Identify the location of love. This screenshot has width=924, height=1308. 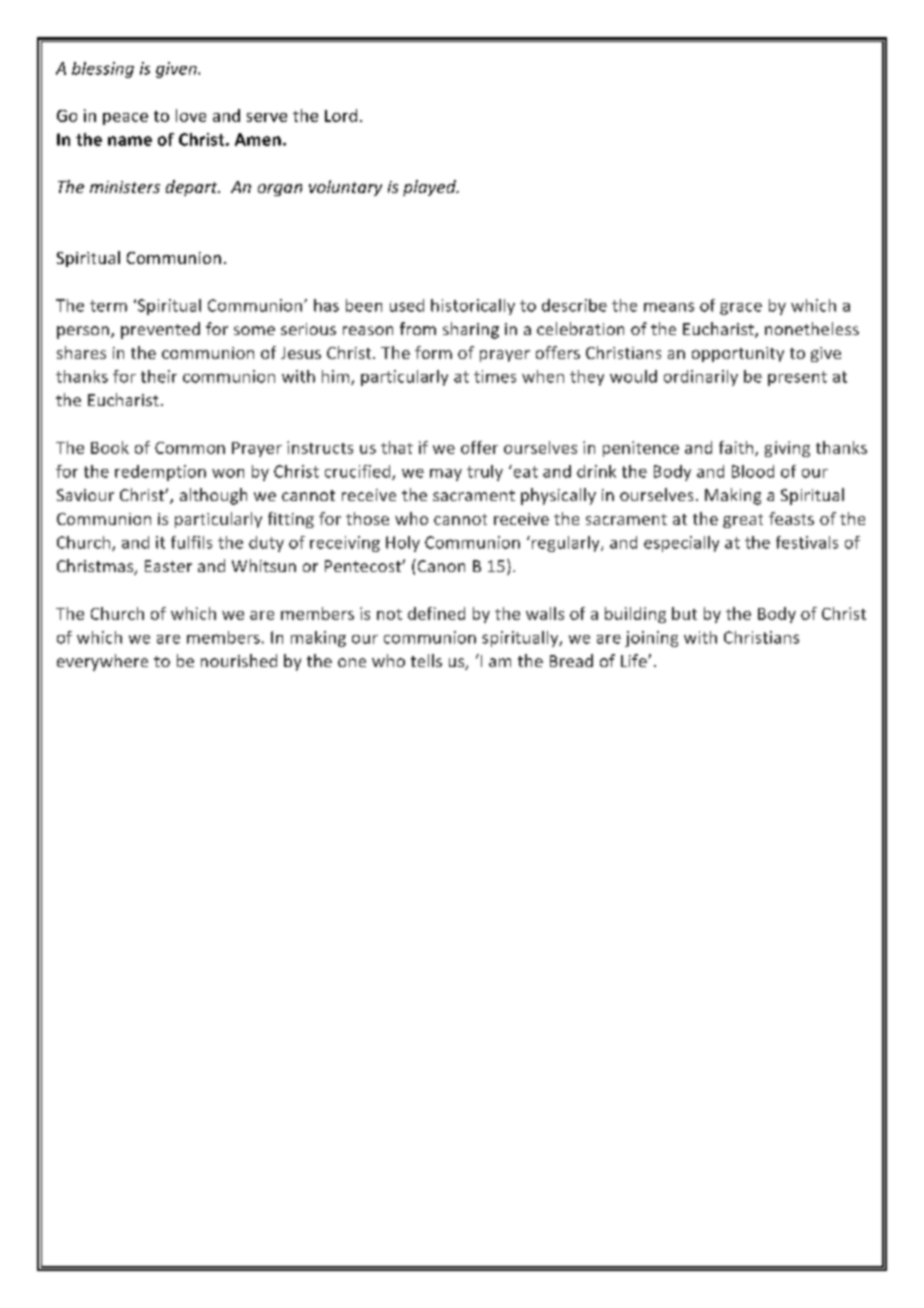
(191, 115).
